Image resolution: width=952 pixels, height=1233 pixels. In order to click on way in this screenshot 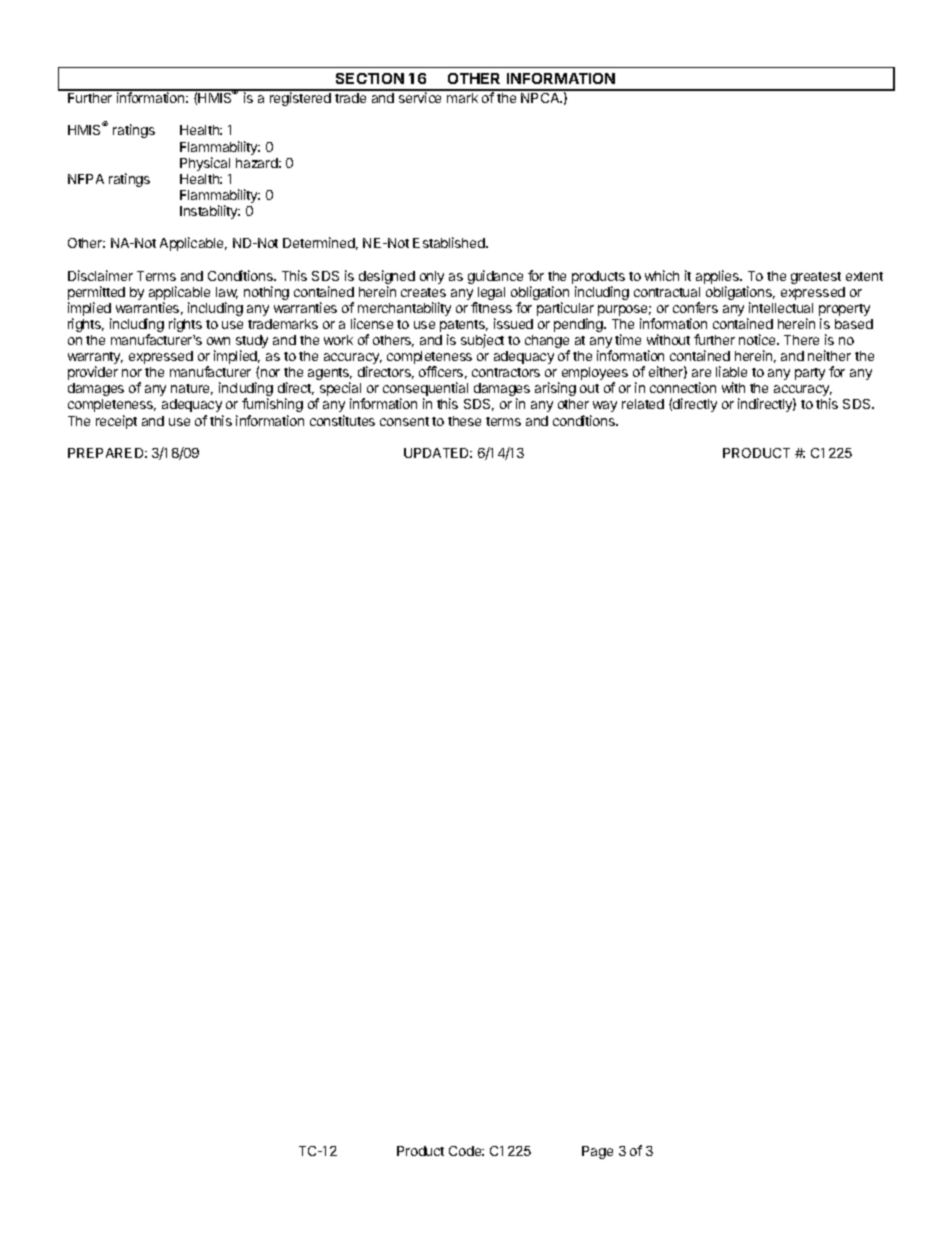, I will do `click(605, 406)`.
